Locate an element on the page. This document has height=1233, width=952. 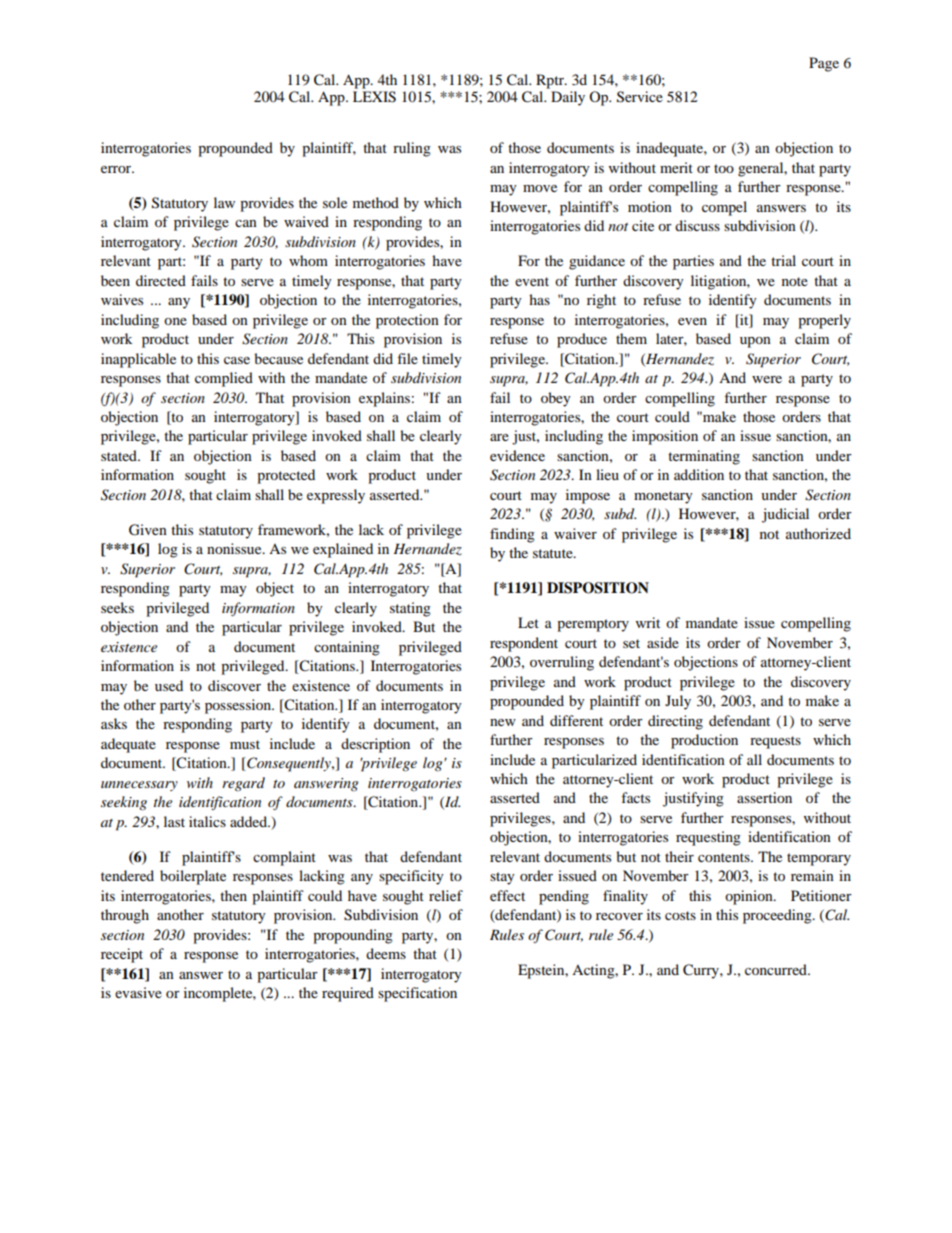
finding is located at coordinates (512, 535).
